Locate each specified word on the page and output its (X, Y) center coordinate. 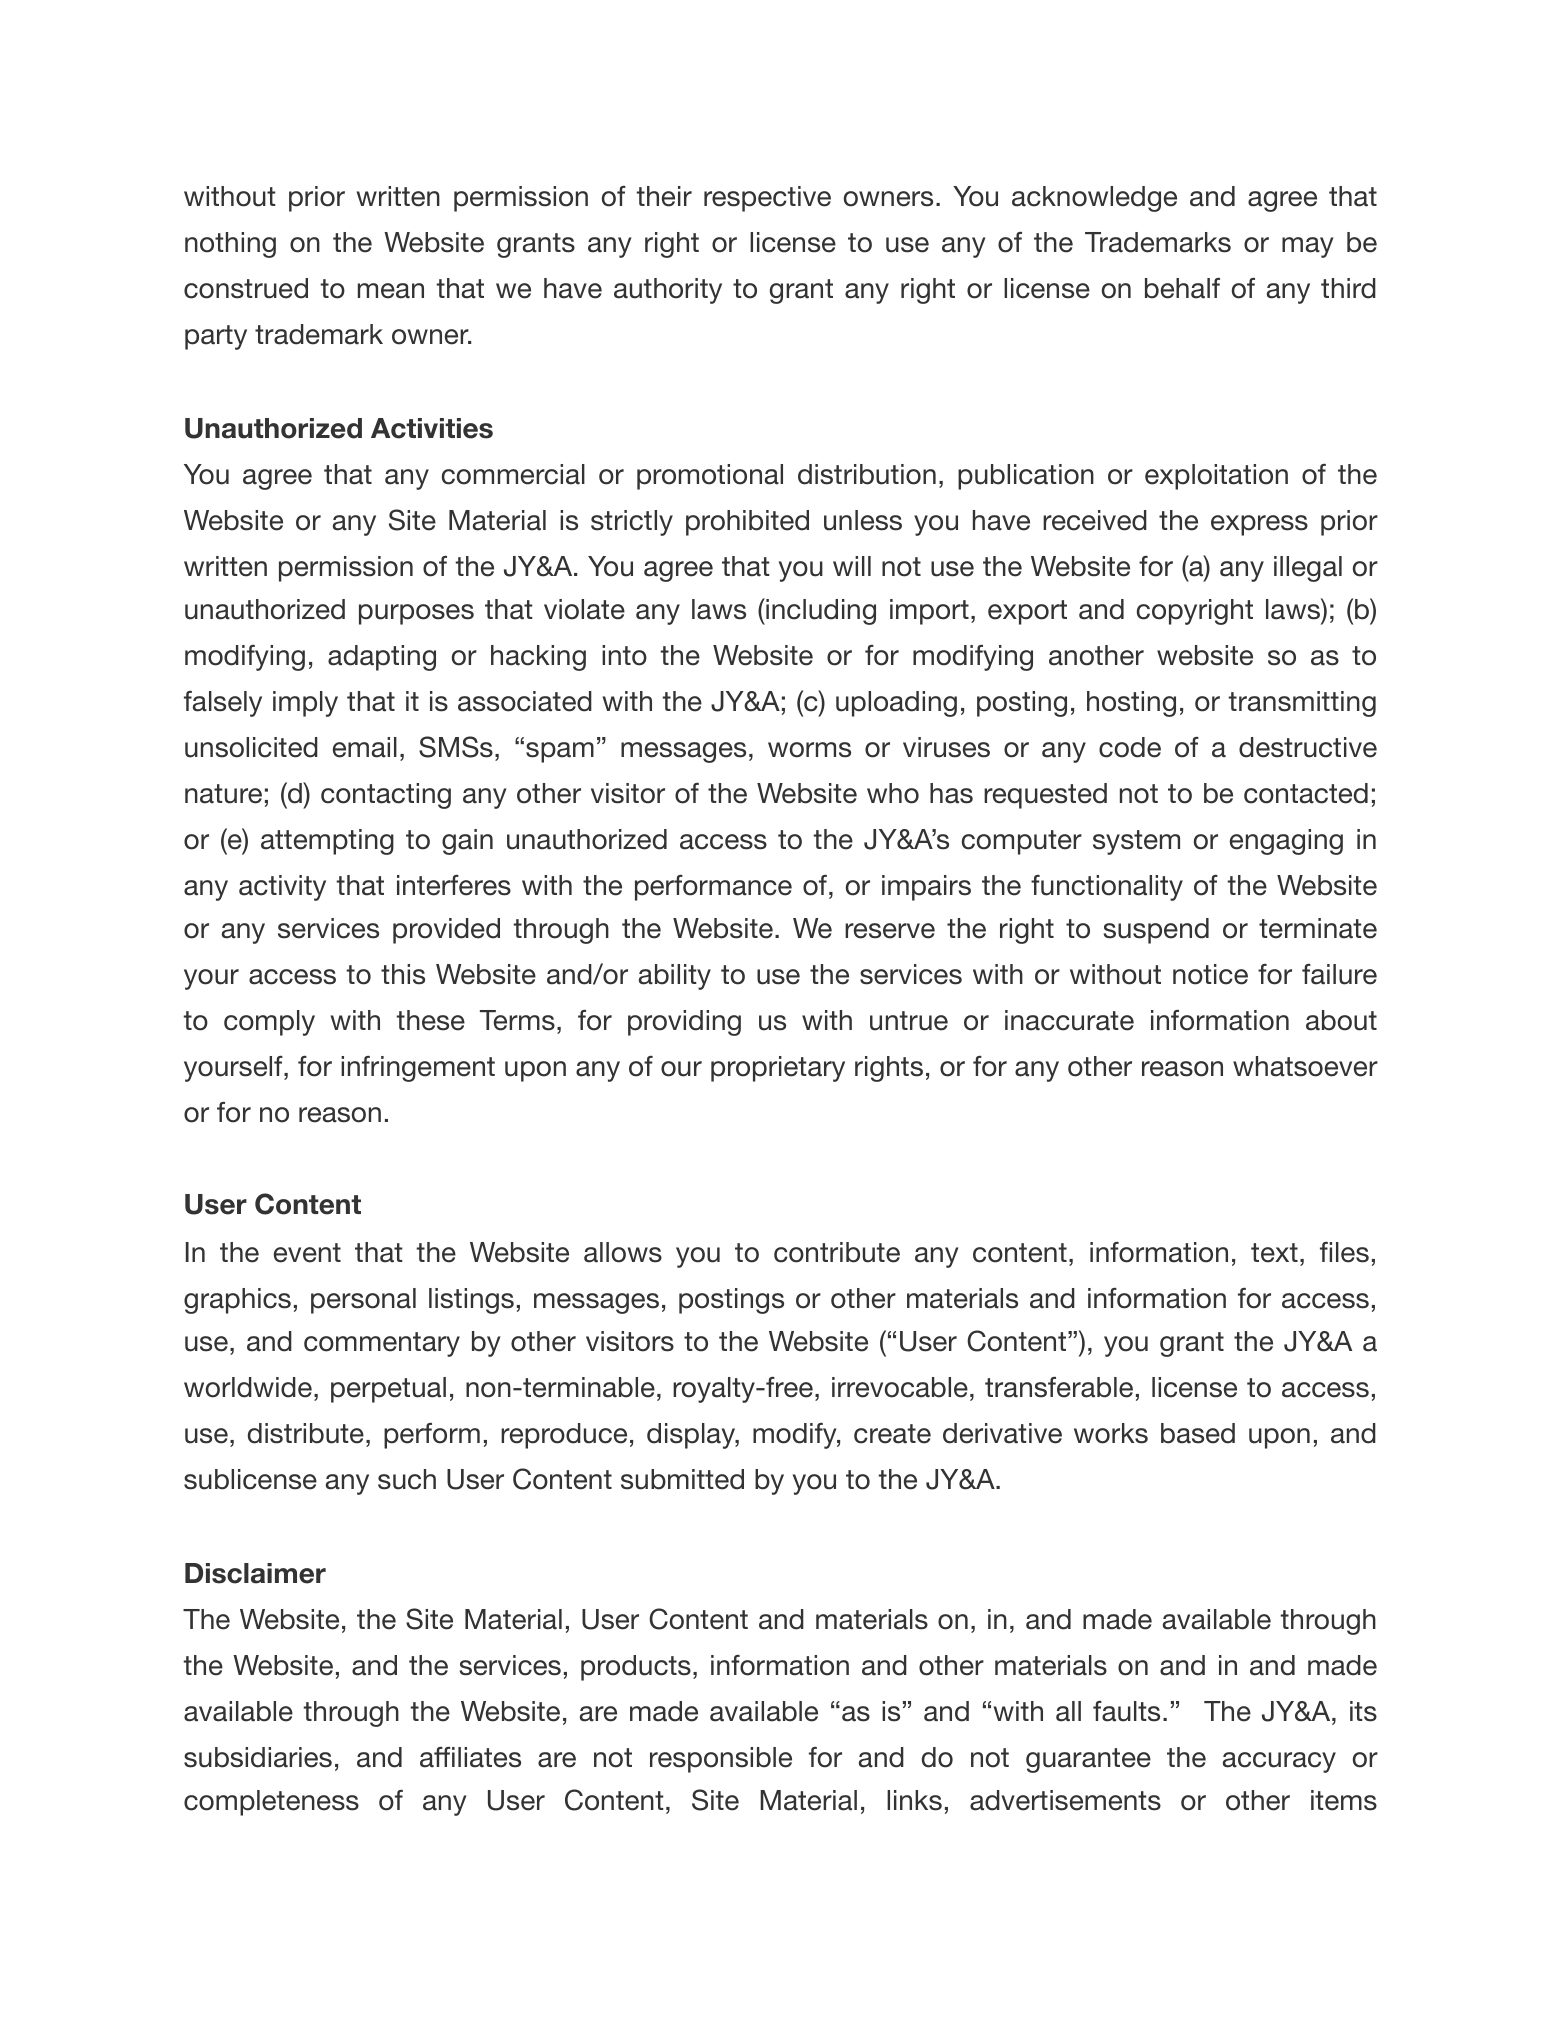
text (1274, 1253)
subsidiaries (258, 1757)
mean (391, 291)
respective (767, 199)
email (365, 747)
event (307, 1253)
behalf (1182, 288)
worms (809, 750)
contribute (837, 1252)
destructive (1308, 747)
